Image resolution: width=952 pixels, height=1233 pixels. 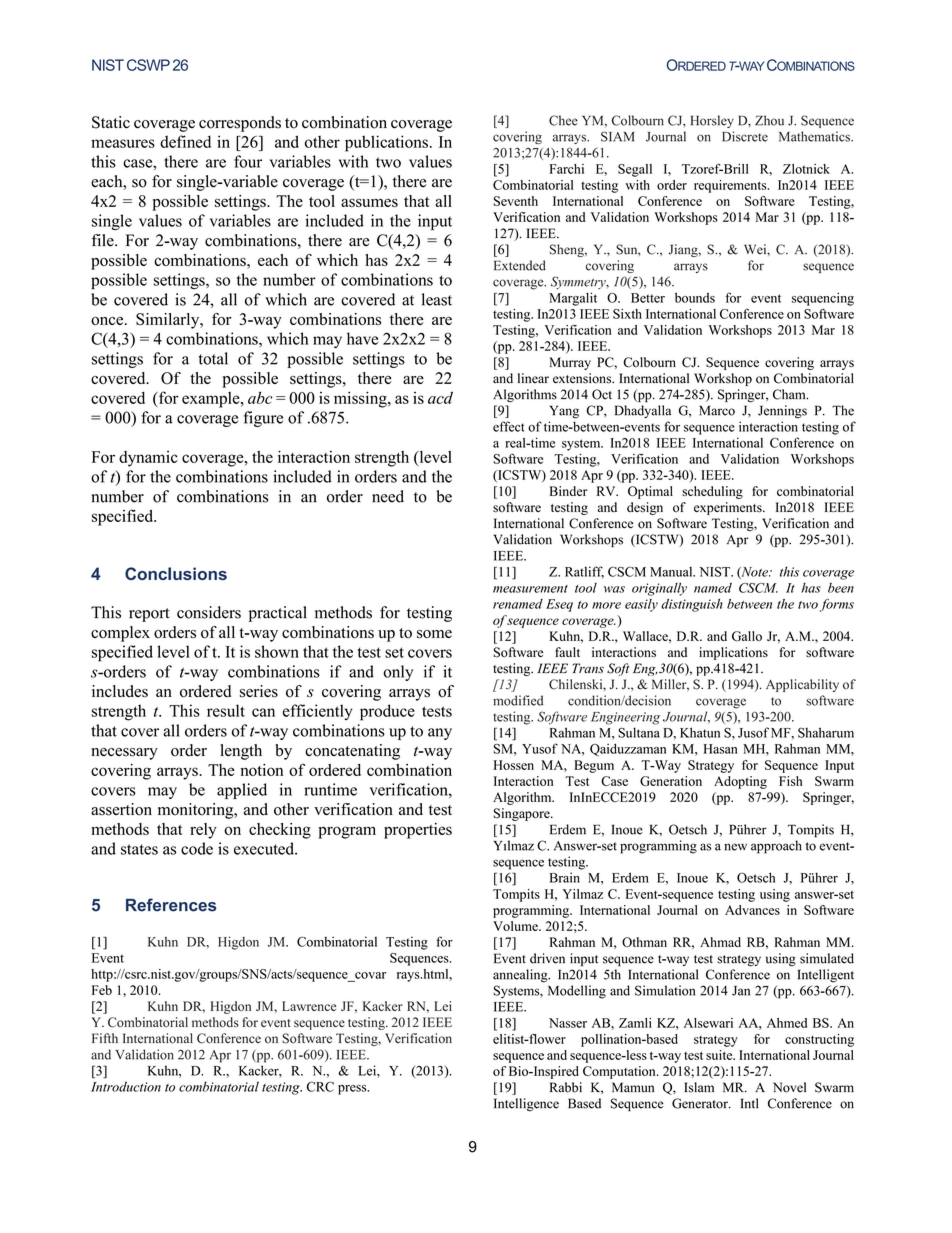 What do you see at coordinates (440, 734) in the document?
I see `any` at bounding box center [440, 734].
